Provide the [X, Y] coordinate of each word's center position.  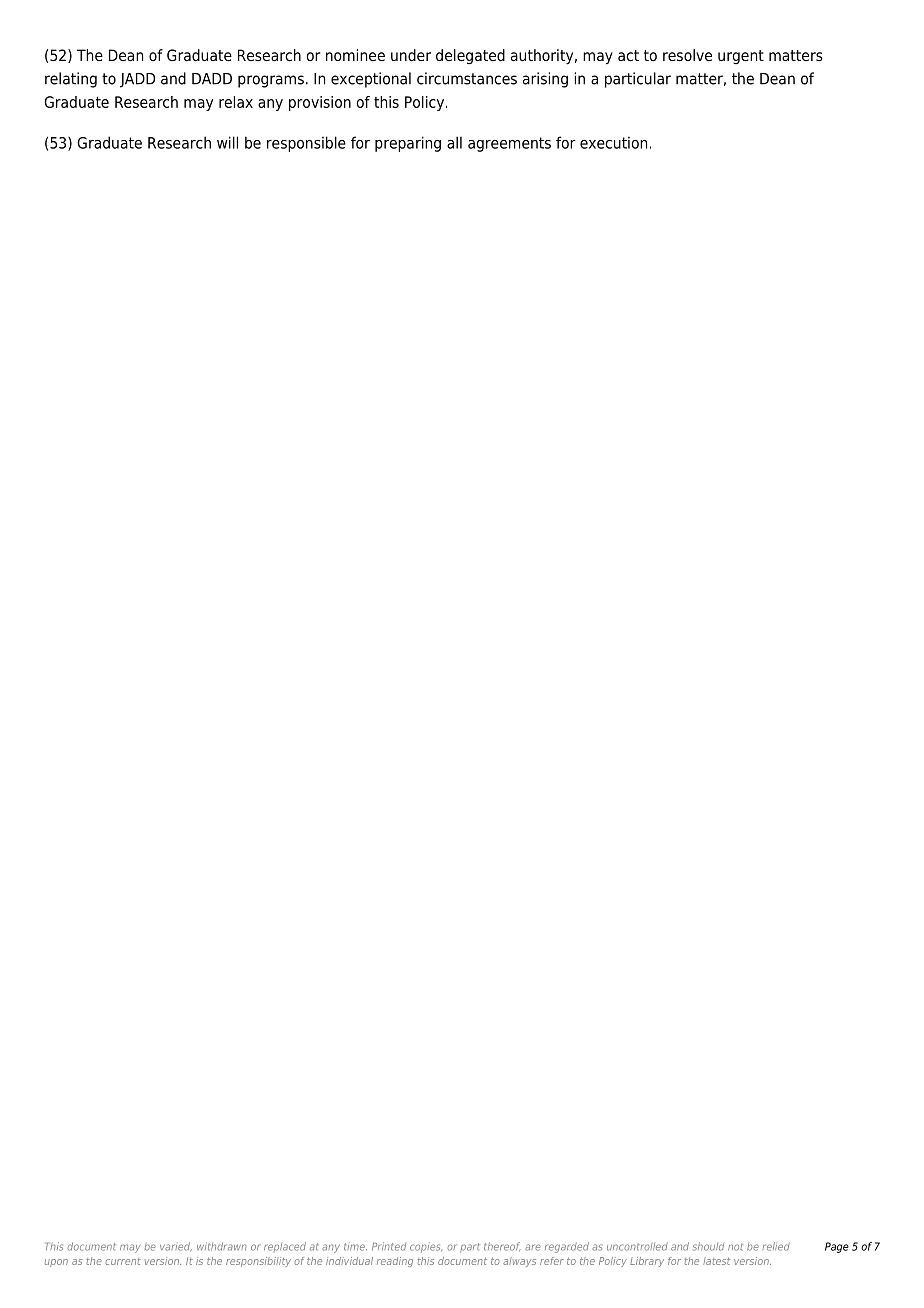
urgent [741, 57]
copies [426, 1248]
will [227, 142]
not [735, 1247]
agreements [509, 144]
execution [613, 142]
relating [71, 80]
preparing [408, 144]
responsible [306, 144]
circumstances [467, 78]
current [123, 1261]
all [454, 142]
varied [176, 1247]
